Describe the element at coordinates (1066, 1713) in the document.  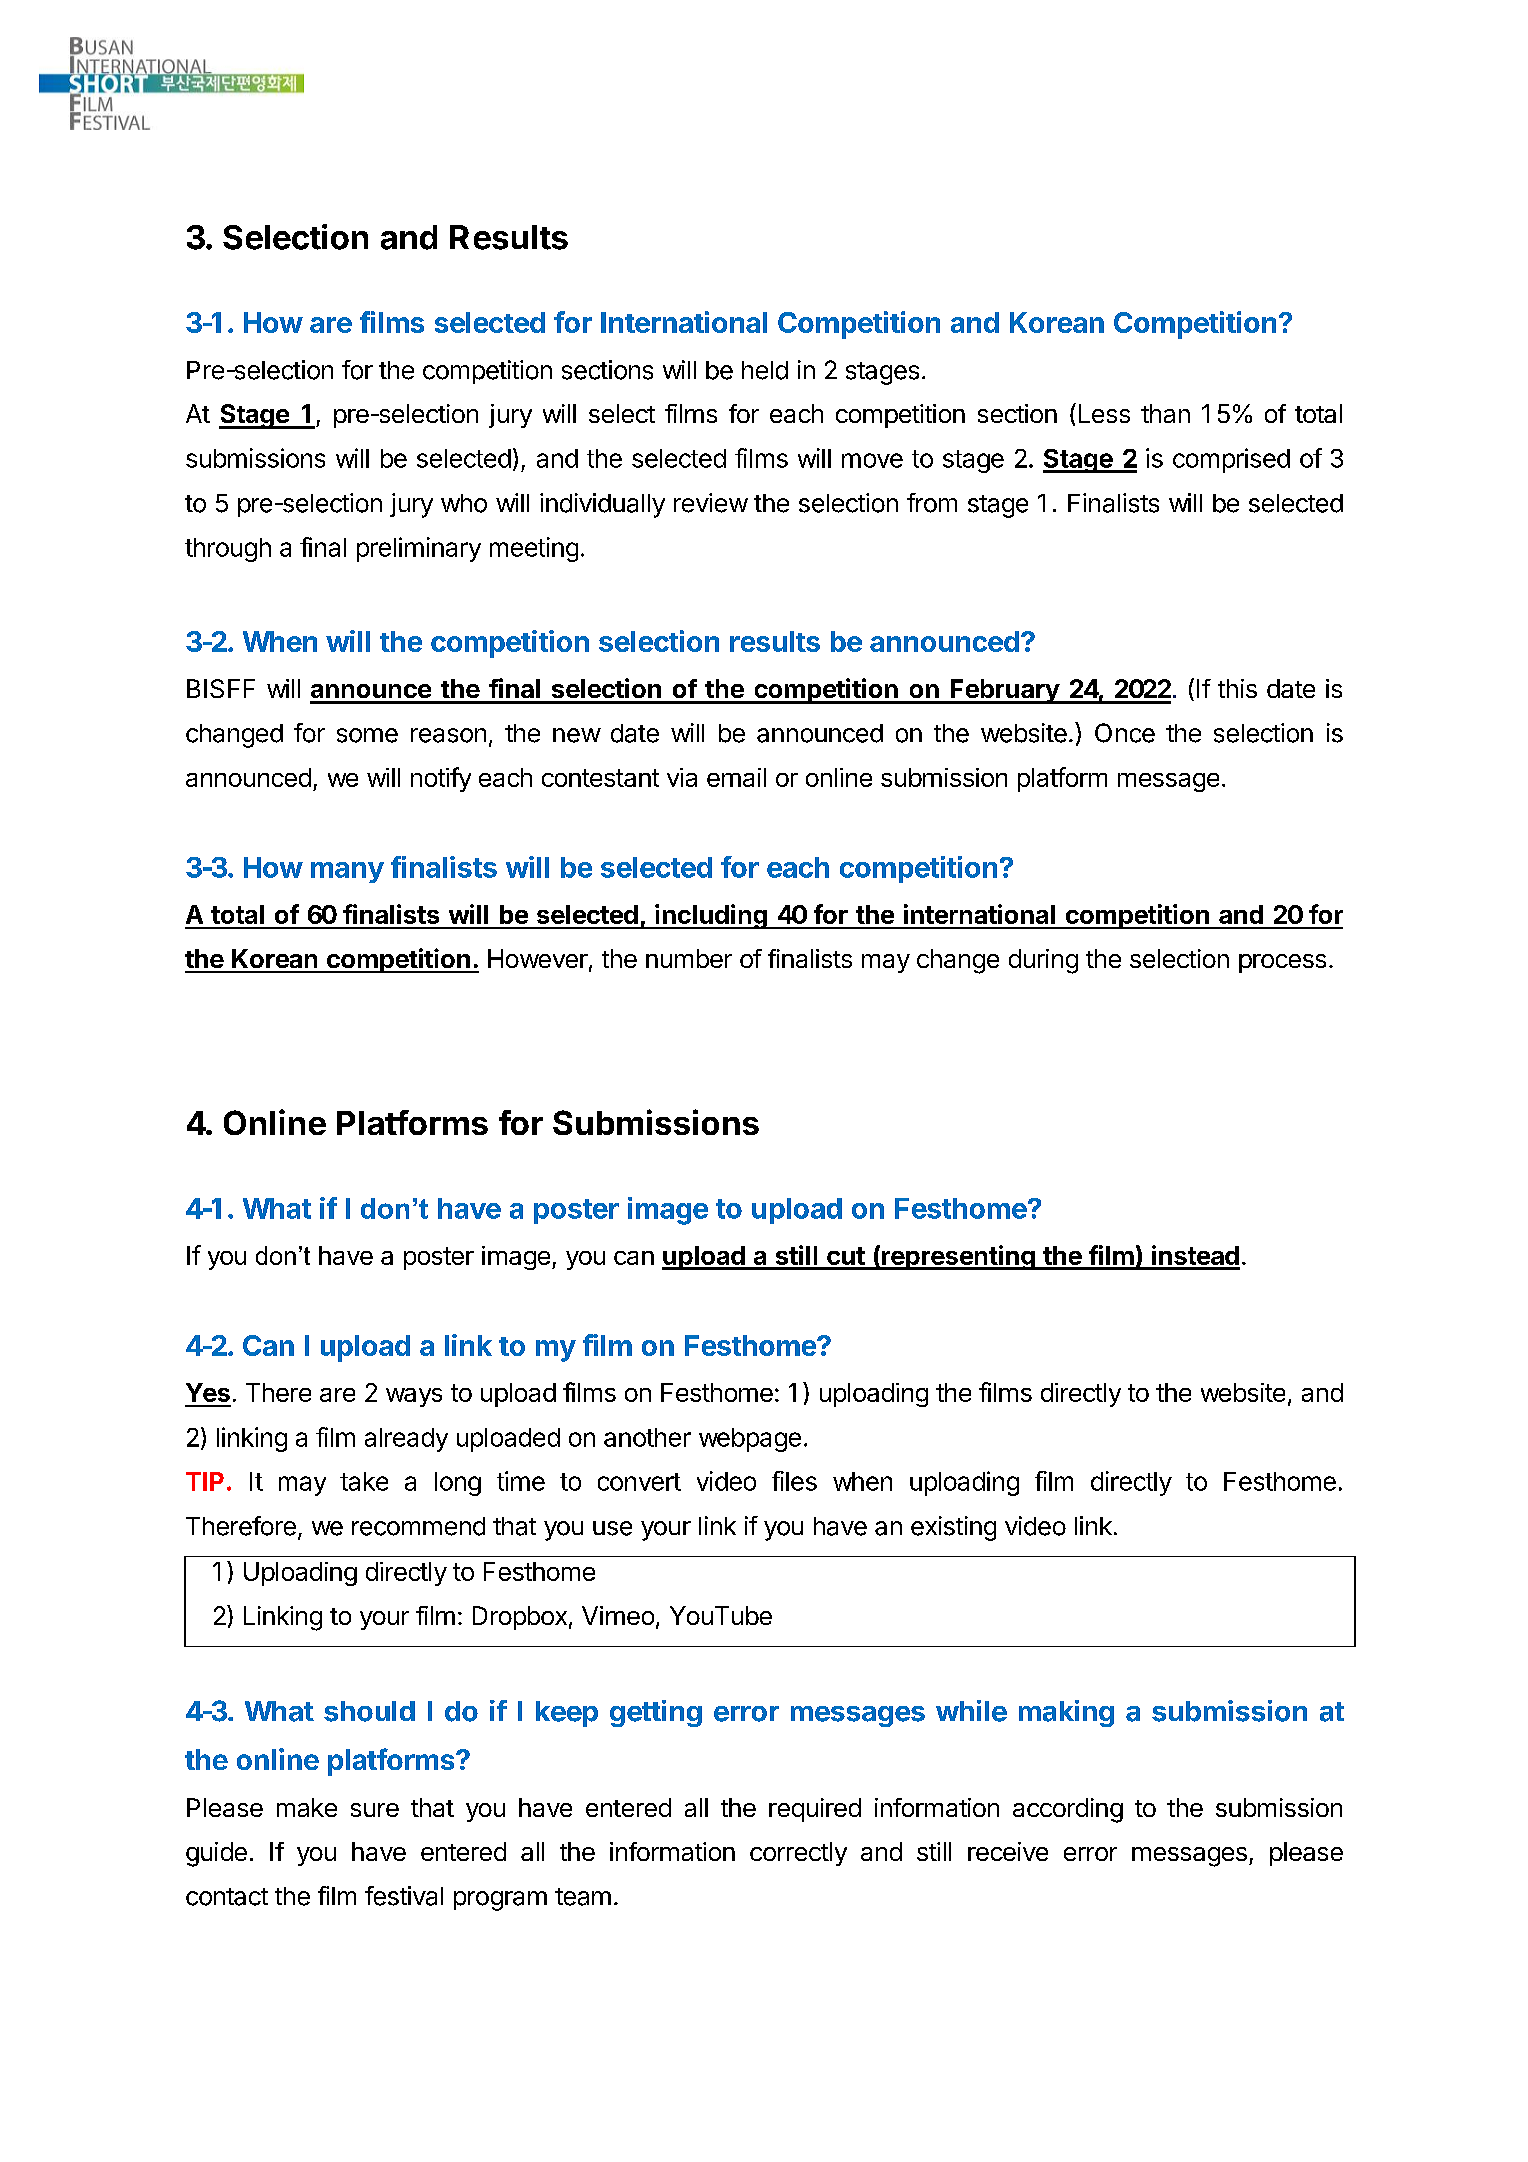
I see `making` at that location.
